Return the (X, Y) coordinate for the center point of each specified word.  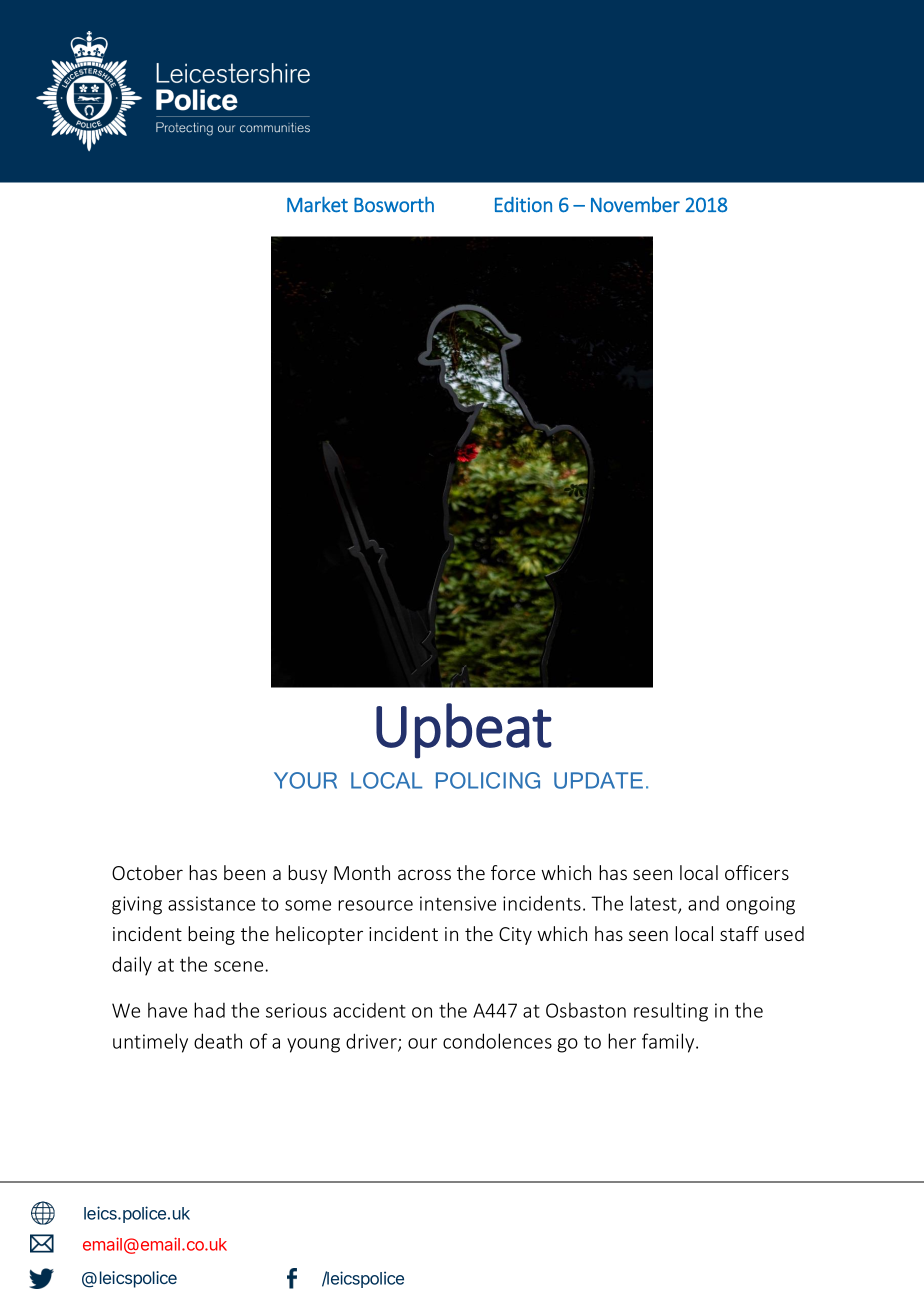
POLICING (488, 780)
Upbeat (464, 731)
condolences (497, 1041)
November (635, 205)
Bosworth (394, 204)
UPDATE (598, 780)
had (209, 1010)
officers (757, 872)
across (424, 874)
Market (317, 204)
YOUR (305, 780)
